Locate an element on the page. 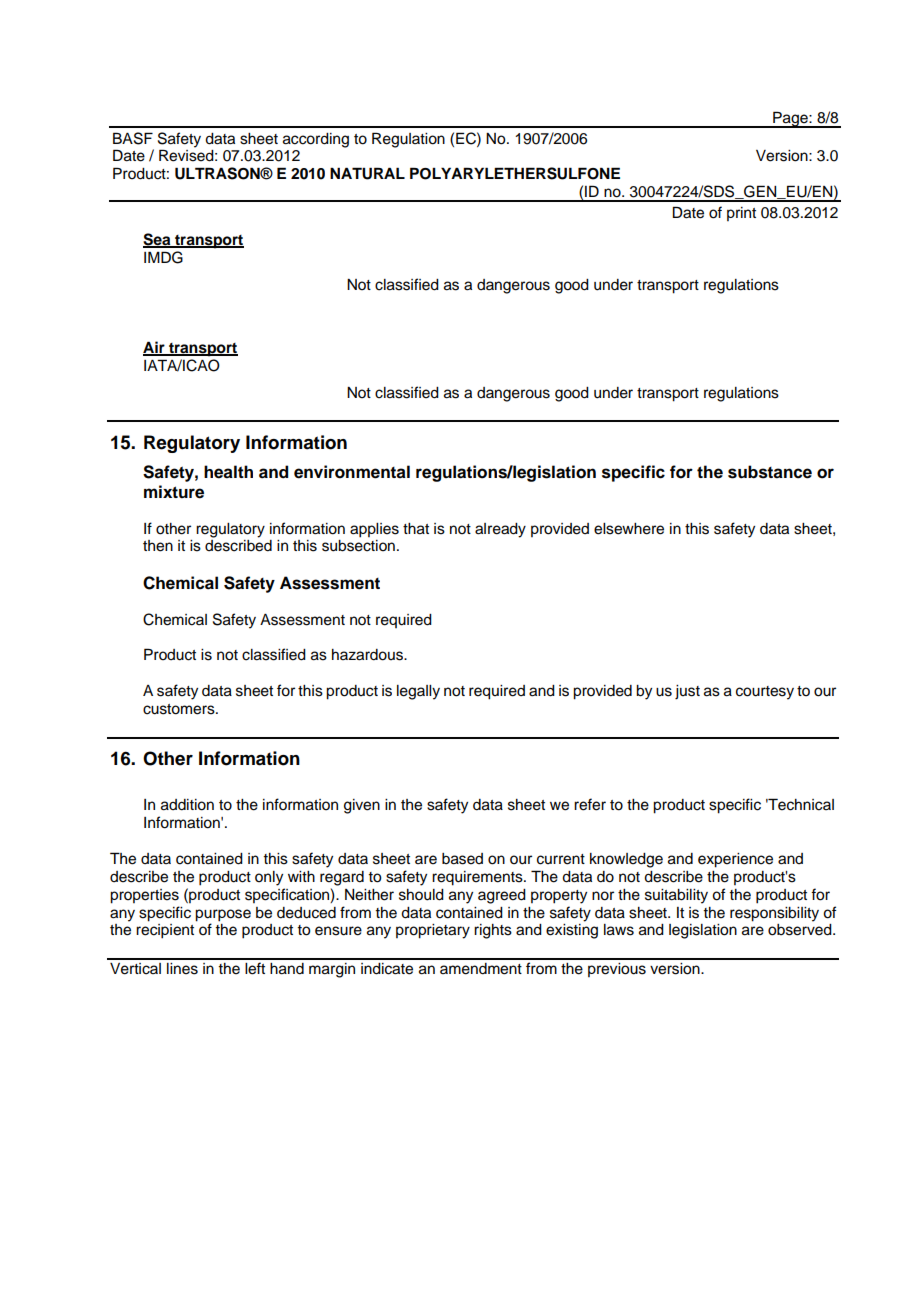  agreed is located at coordinates (502, 896).
